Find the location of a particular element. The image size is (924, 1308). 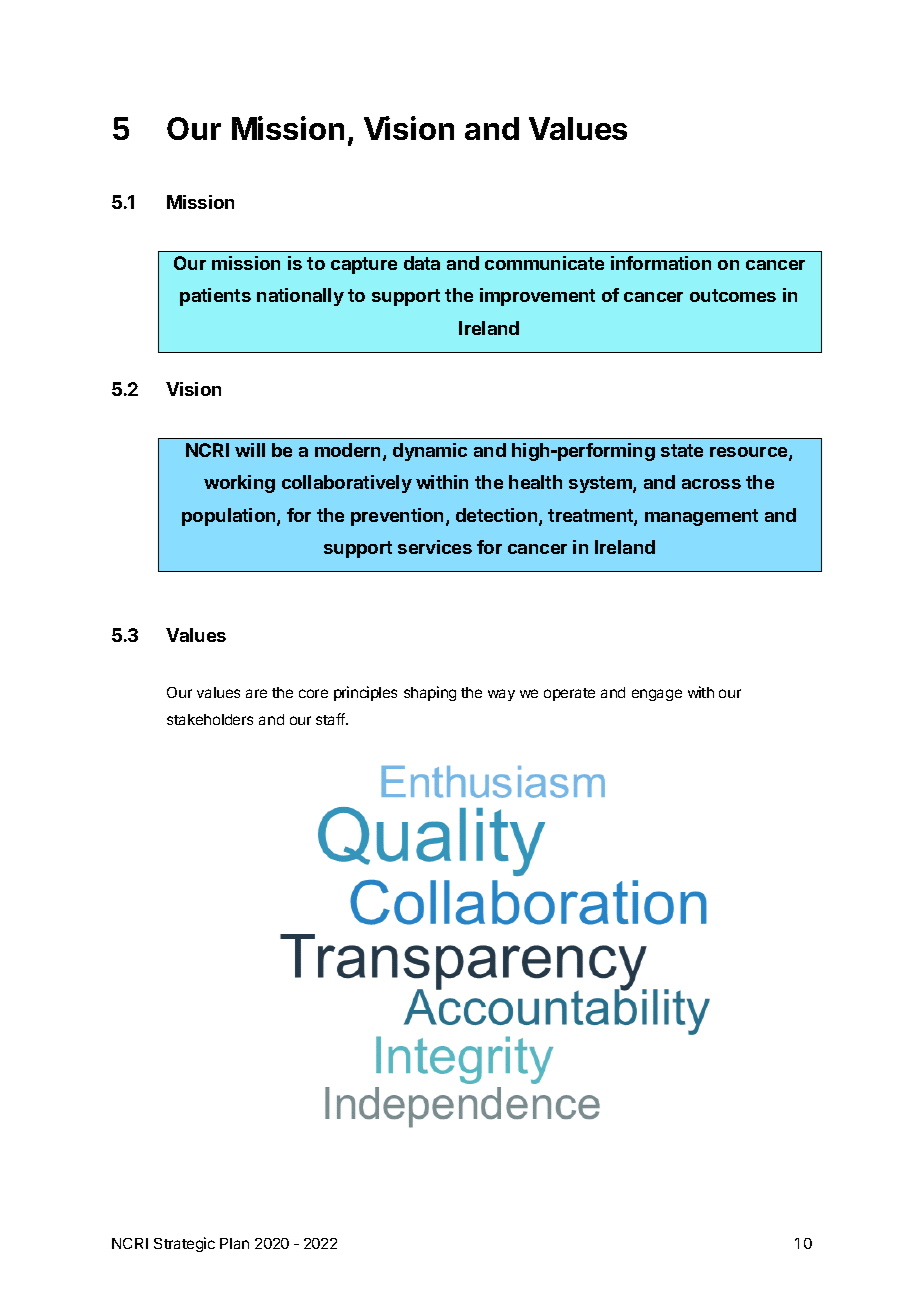

staff is located at coordinates (332, 719).
